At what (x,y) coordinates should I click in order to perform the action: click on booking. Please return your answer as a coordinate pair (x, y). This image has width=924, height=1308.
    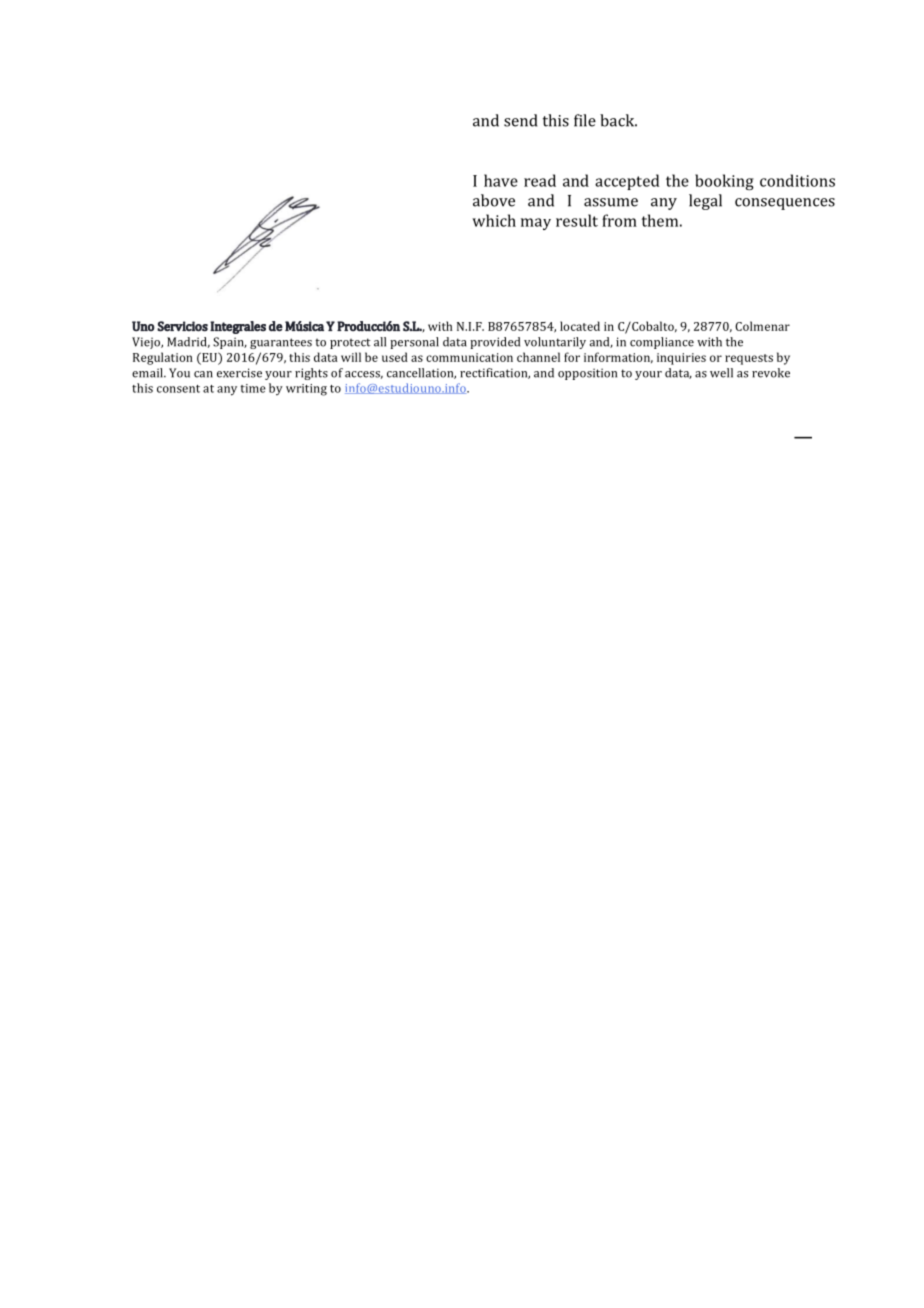
    Looking at the image, I should click on (724, 182).
